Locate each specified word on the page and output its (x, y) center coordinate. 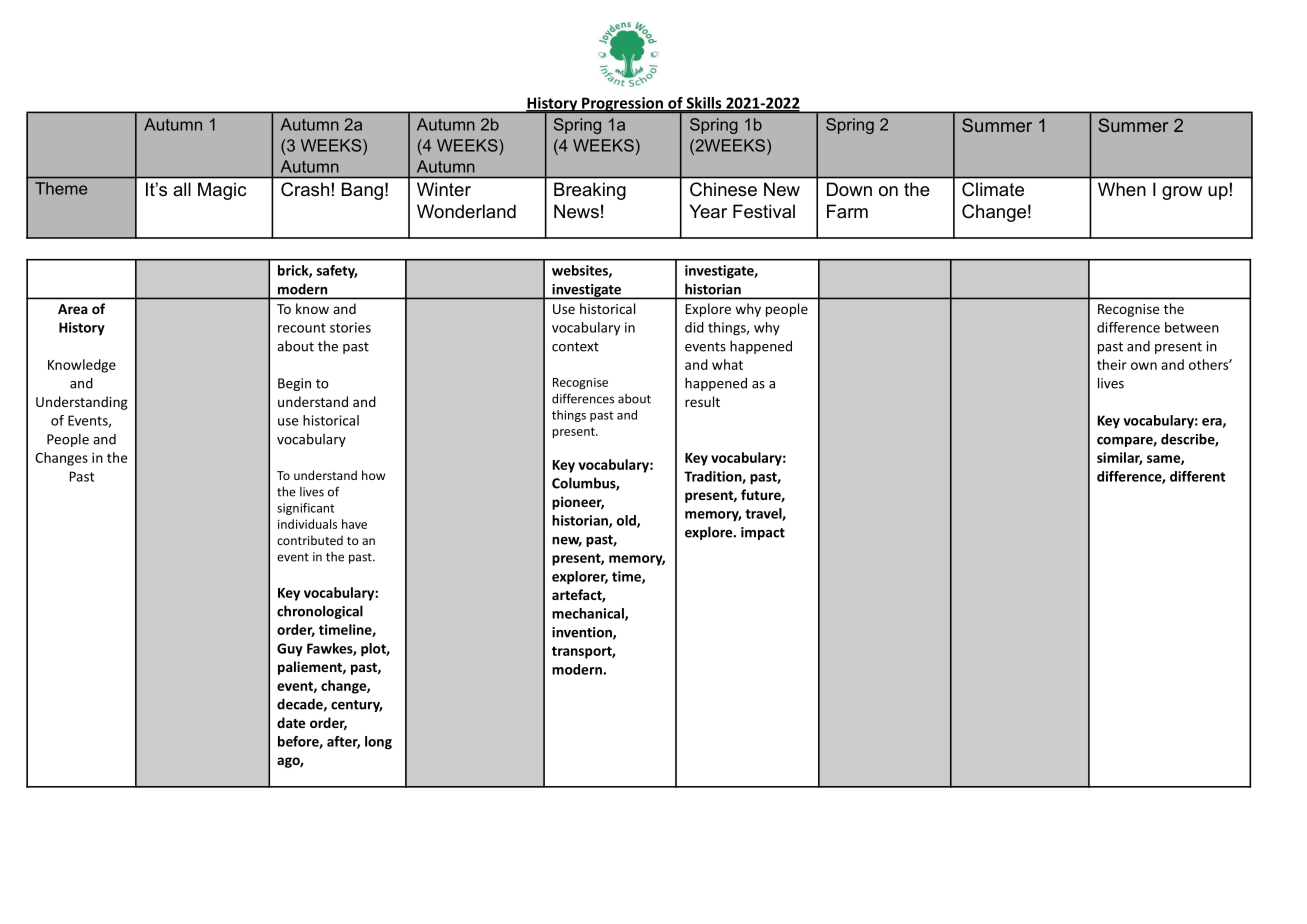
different (1197, 476)
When (1122, 189)
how (373, 475)
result (702, 401)
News (576, 211)
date (291, 722)
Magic (222, 191)
